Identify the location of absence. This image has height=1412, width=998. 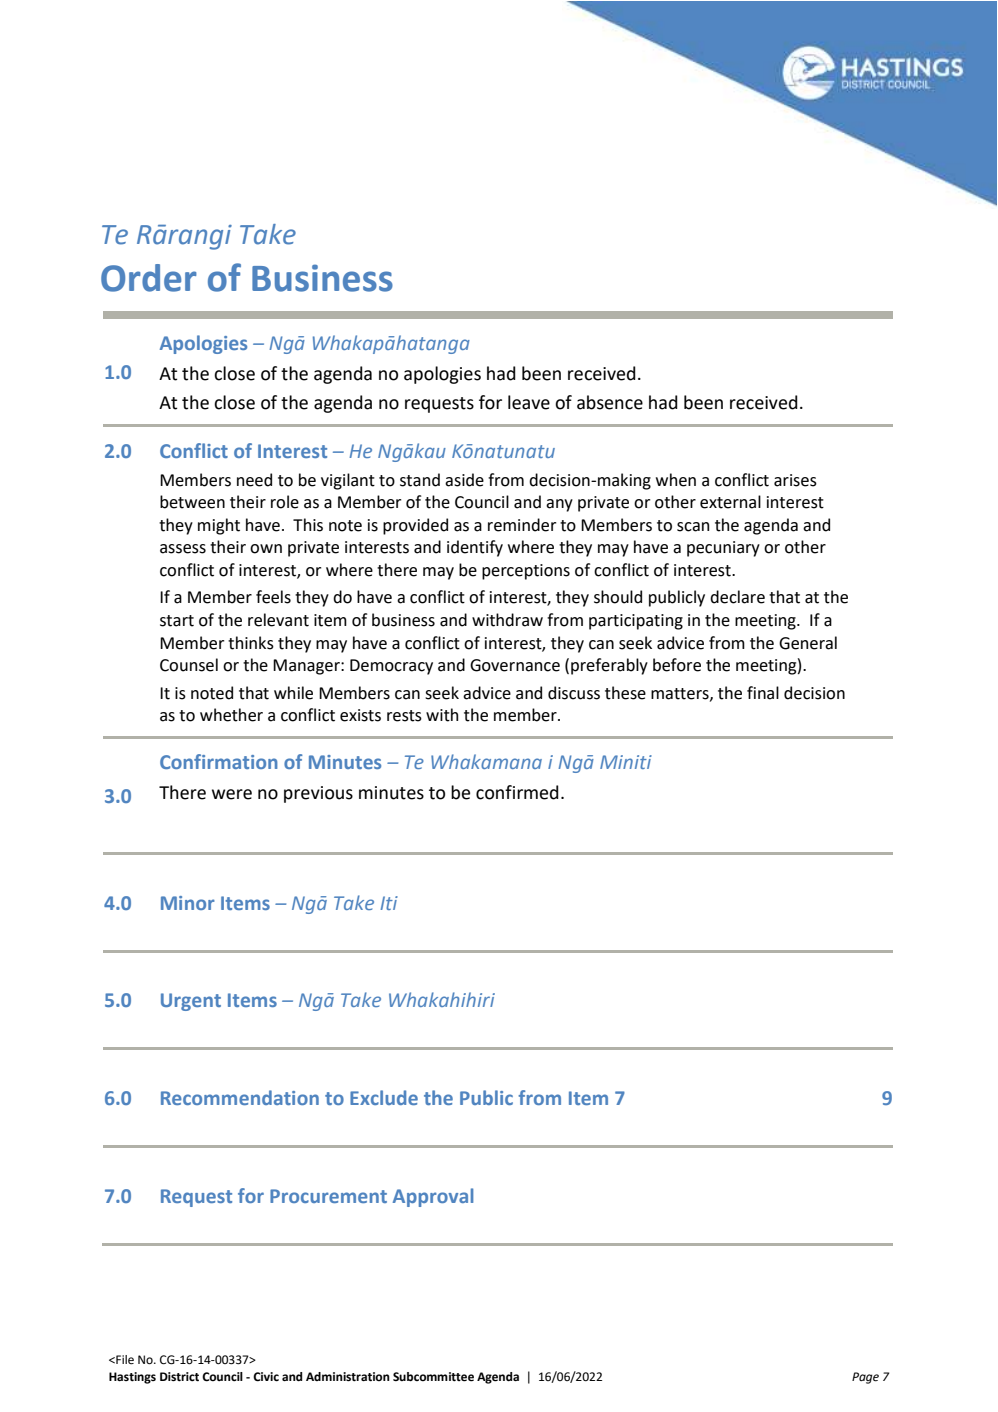
(610, 402).
